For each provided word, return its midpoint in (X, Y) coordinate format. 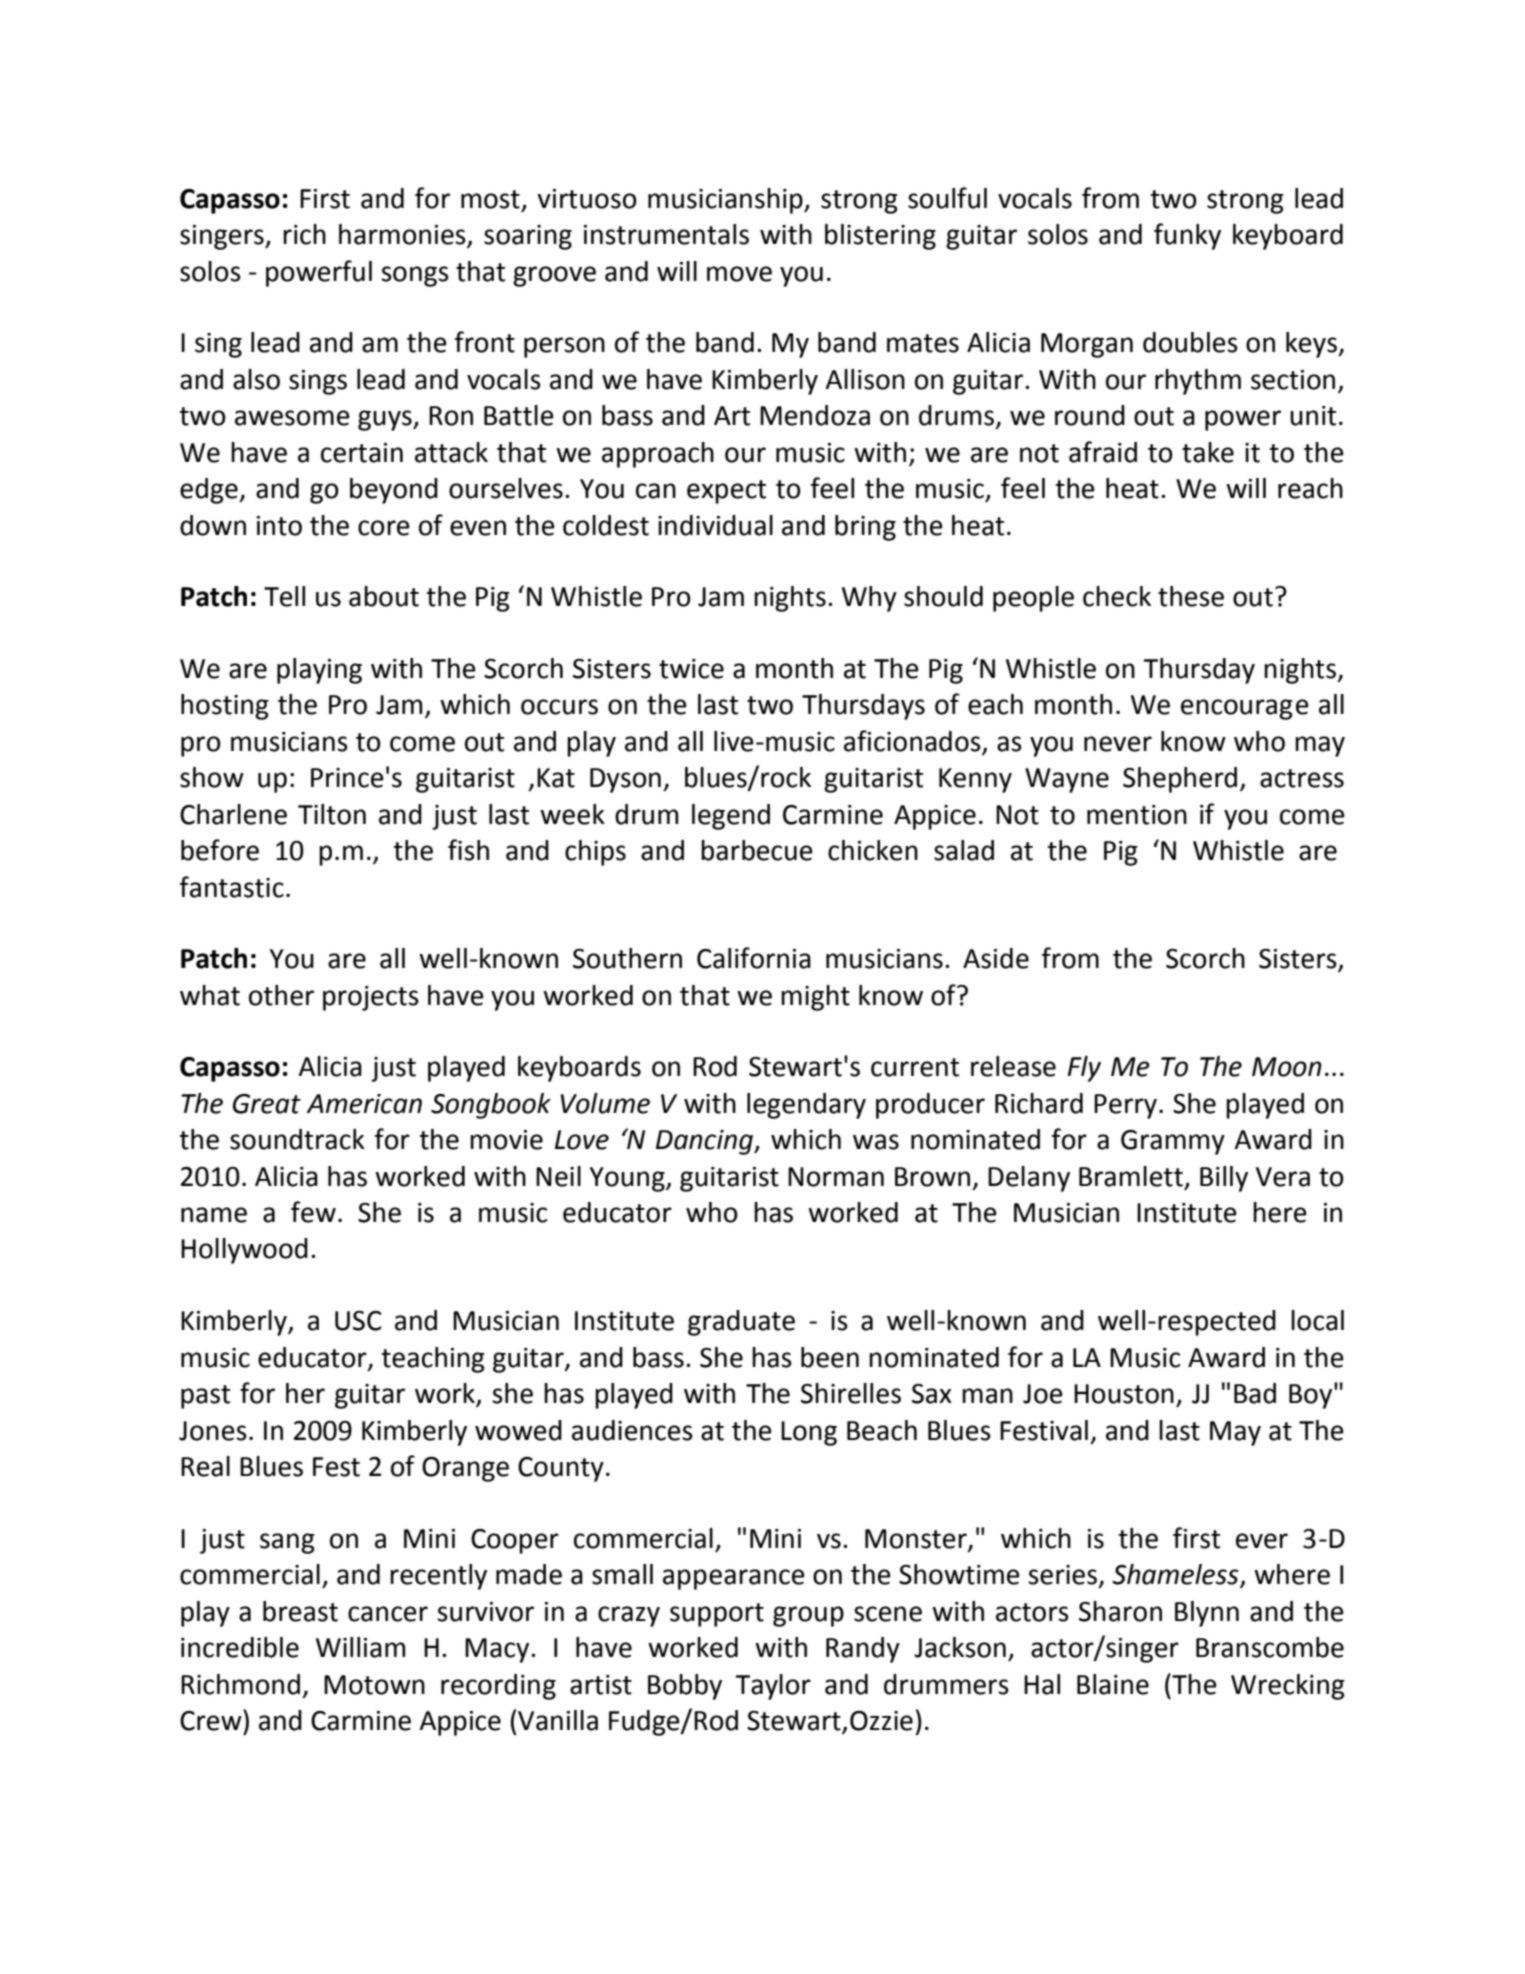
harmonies (403, 235)
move (739, 274)
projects (371, 998)
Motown (374, 1685)
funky (1187, 236)
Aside (996, 958)
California (754, 958)
